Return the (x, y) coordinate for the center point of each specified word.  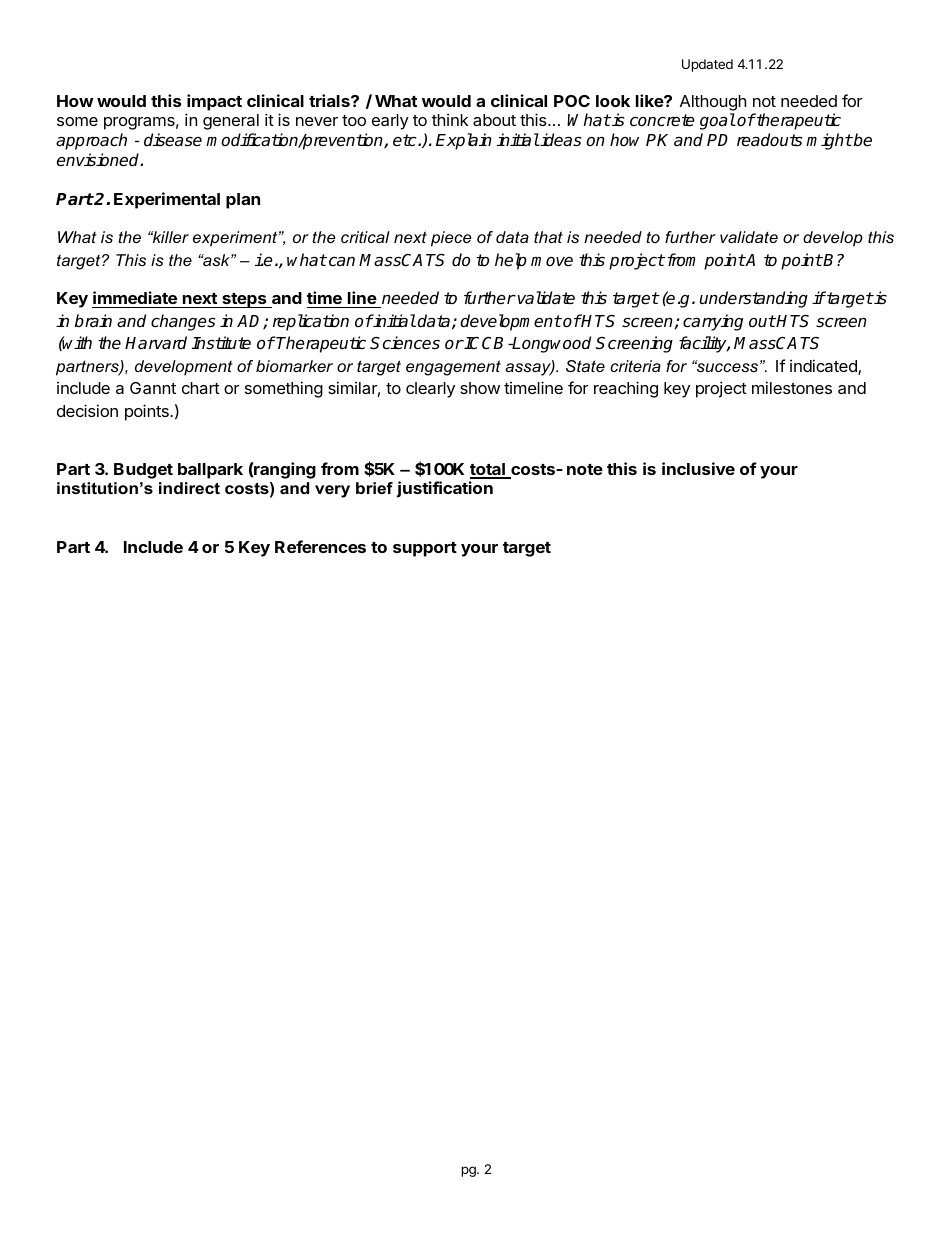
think (450, 120)
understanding (754, 299)
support (425, 549)
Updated (707, 65)
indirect (189, 488)
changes (183, 322)
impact (214, 102)
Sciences (405, 343)
